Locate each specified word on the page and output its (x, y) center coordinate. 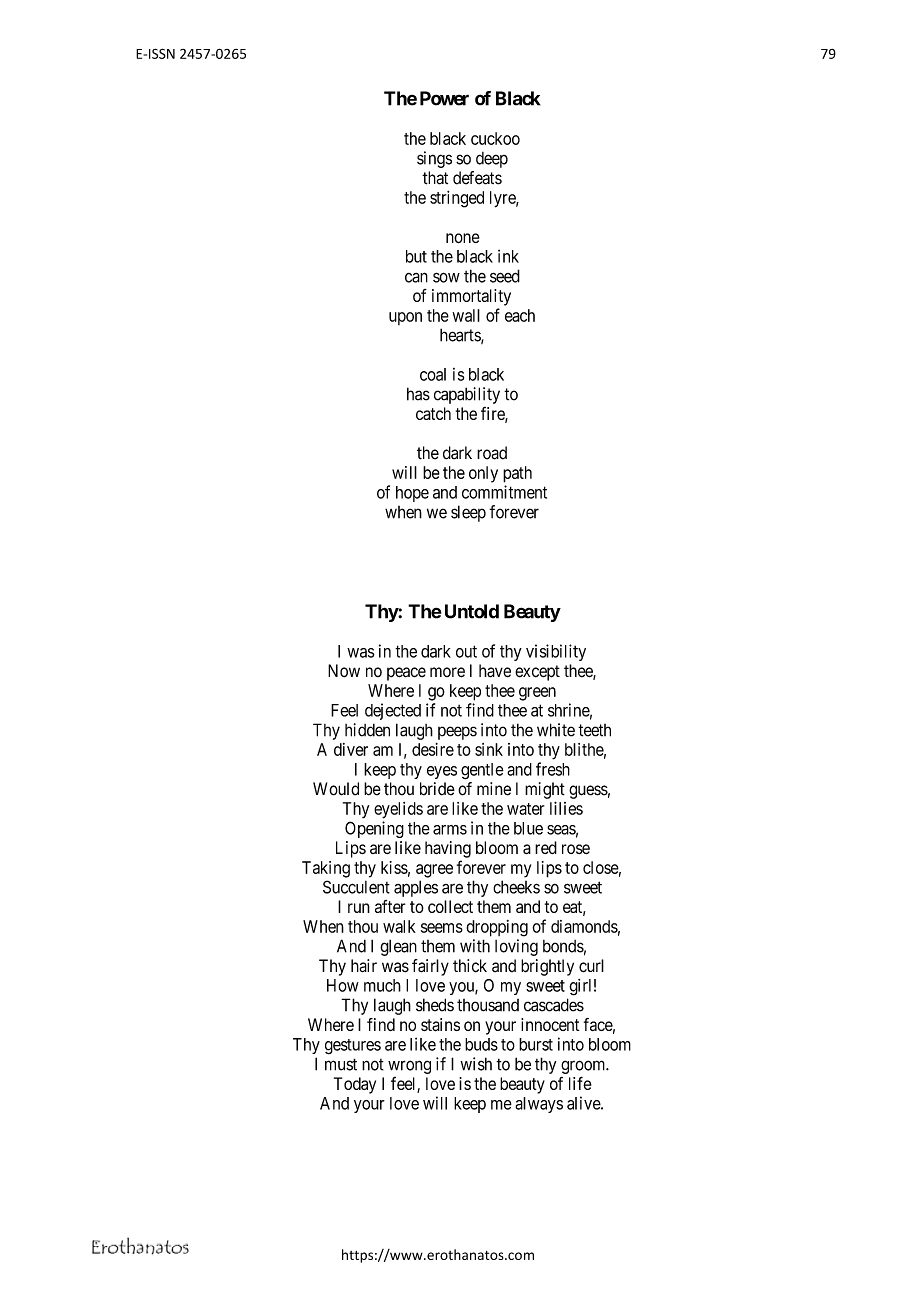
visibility (556, 652)
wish (476, 1064)
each (520, 315)
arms (450, 830)
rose (576, 849)
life (580, 1083)
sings (434, 159)
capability (467, 395)
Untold (472, 611)
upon (405, 318)
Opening (374, 829)
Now (344, 671)
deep (492, 160)
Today (355, 1085)
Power (444, 98)
